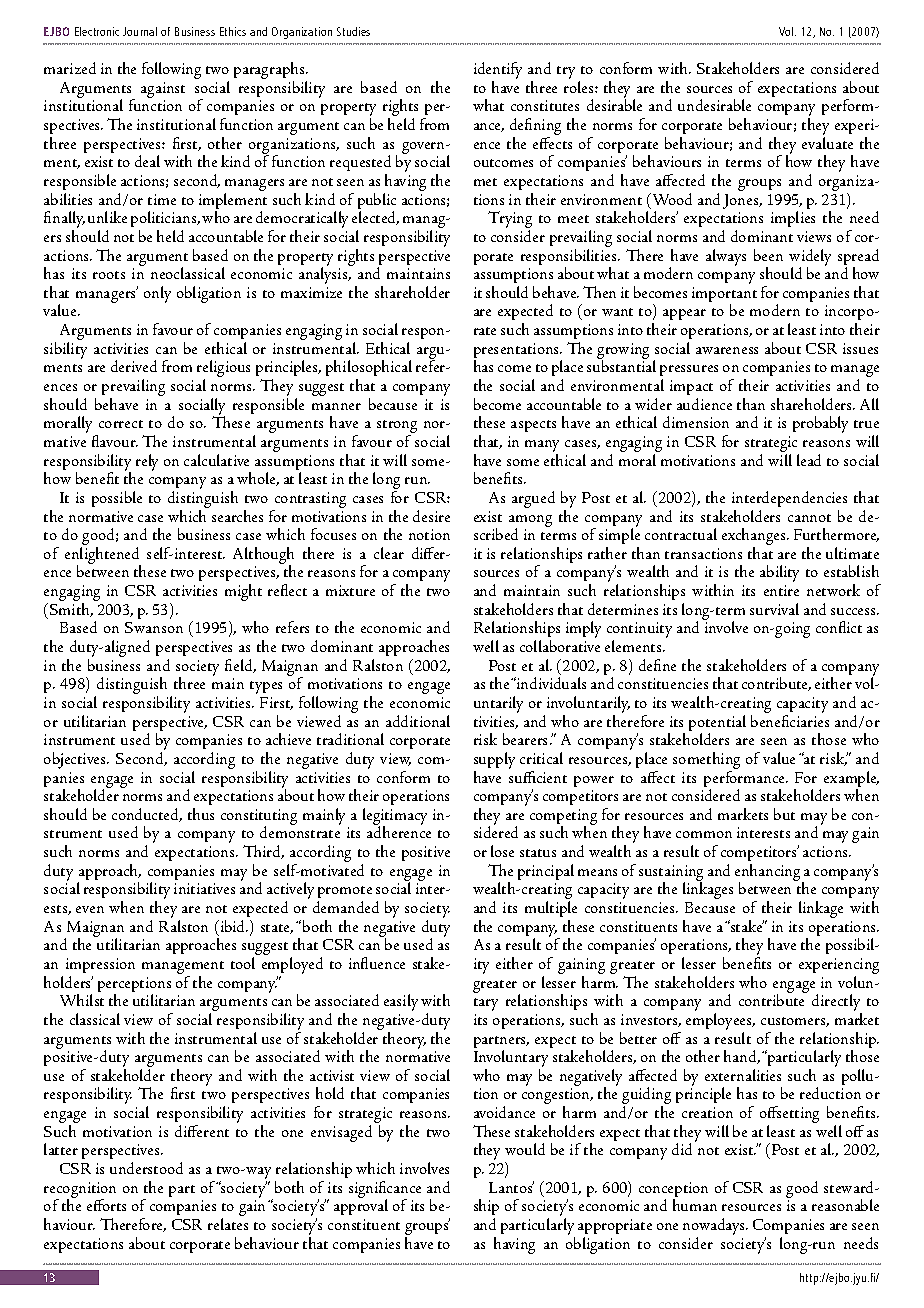 The image size is (924, 1308). What do you see at coordinates (100, 965) in the image?
I see `impression` at bounding box center [100, 965].
